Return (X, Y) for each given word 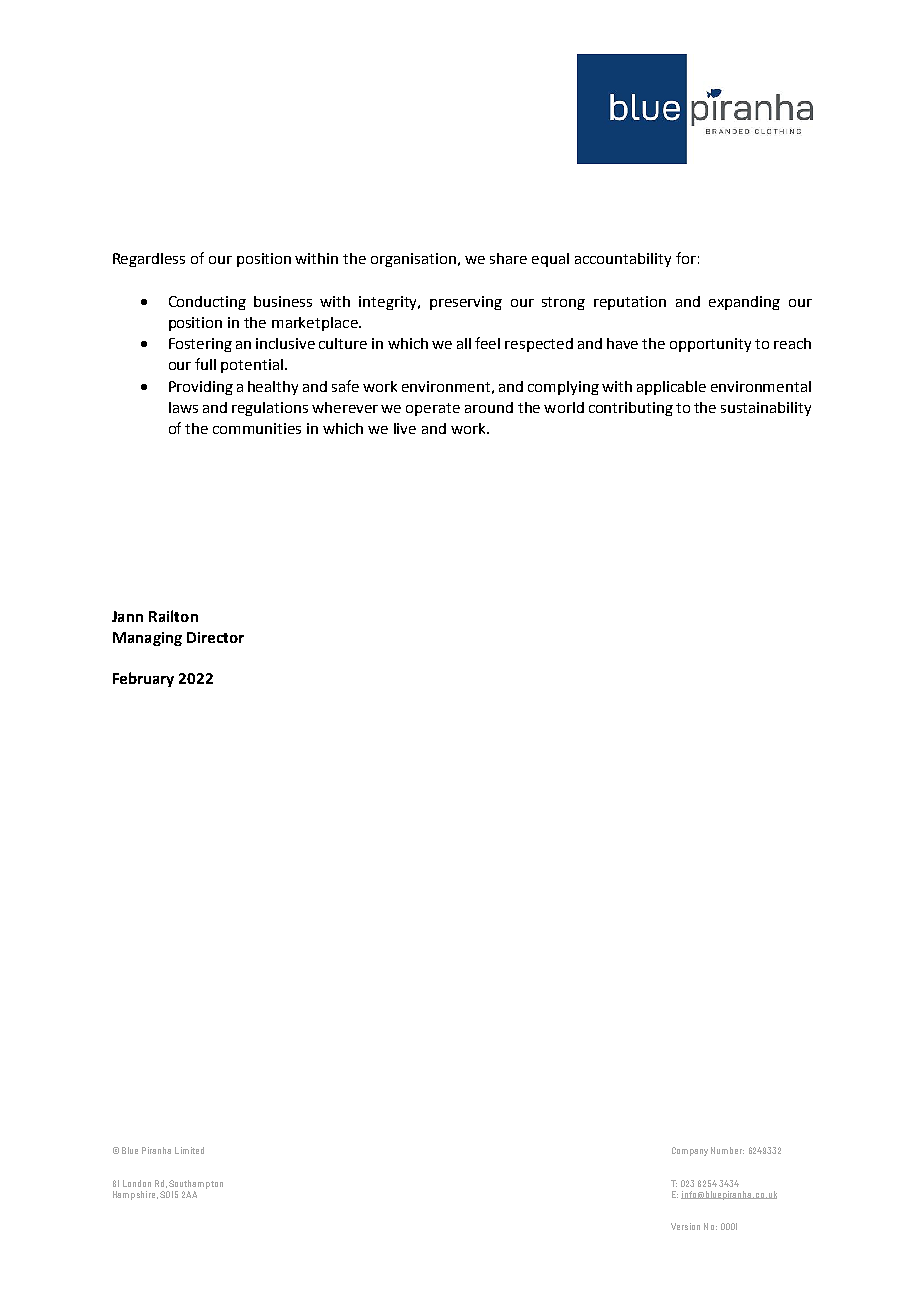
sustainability (766, 409)
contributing (631, 409)
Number (727, 1150)
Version (685, 1226)
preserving (466, 303)
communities (257, 428)
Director (215, 637)
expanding (744, 303)
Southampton (196, 1184)
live (405, 428)
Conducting (207, 303)
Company (690, 1151)
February (143, 679)
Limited (189, 1150)
